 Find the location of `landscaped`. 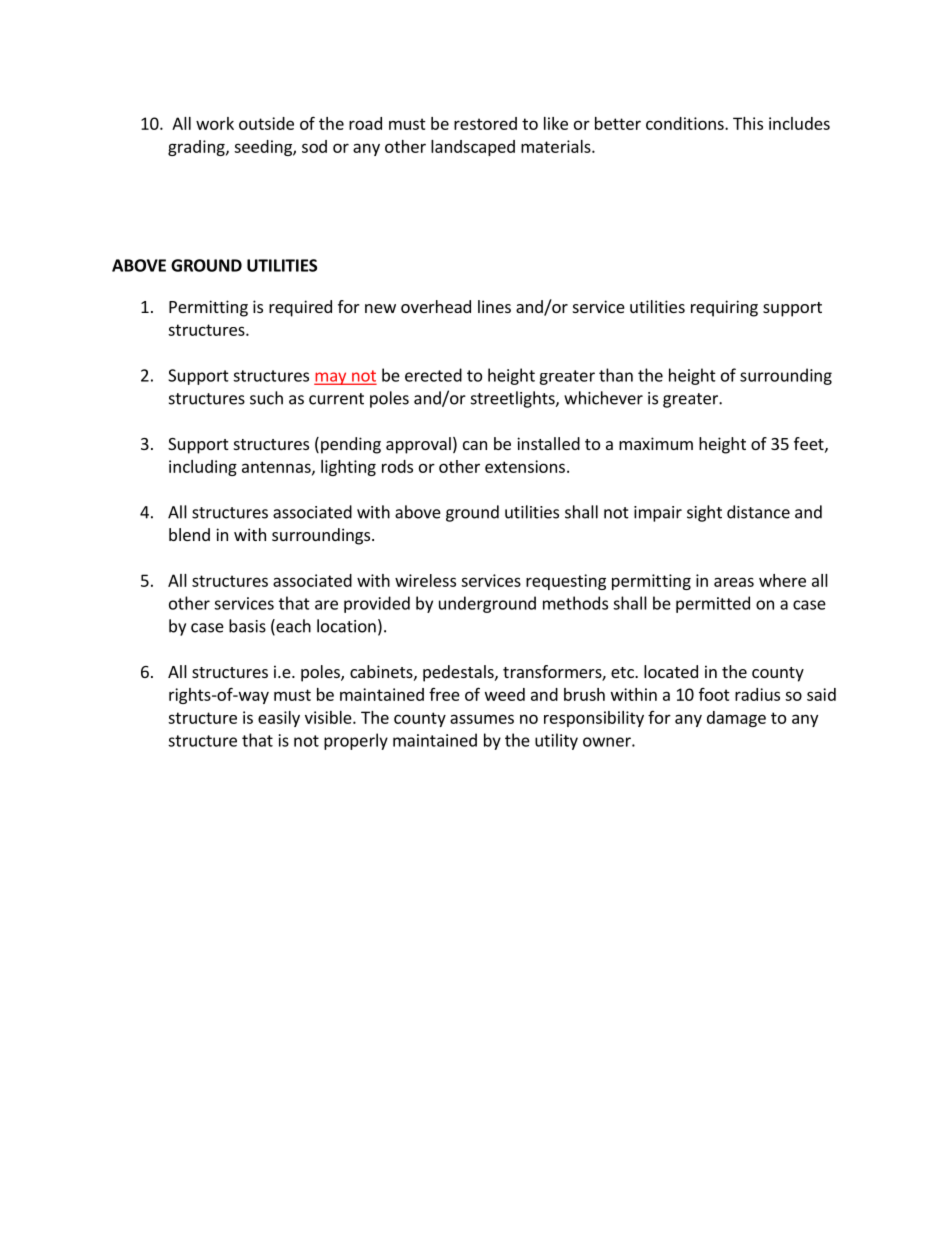

landscaped is located at coordinates (473, 148).
